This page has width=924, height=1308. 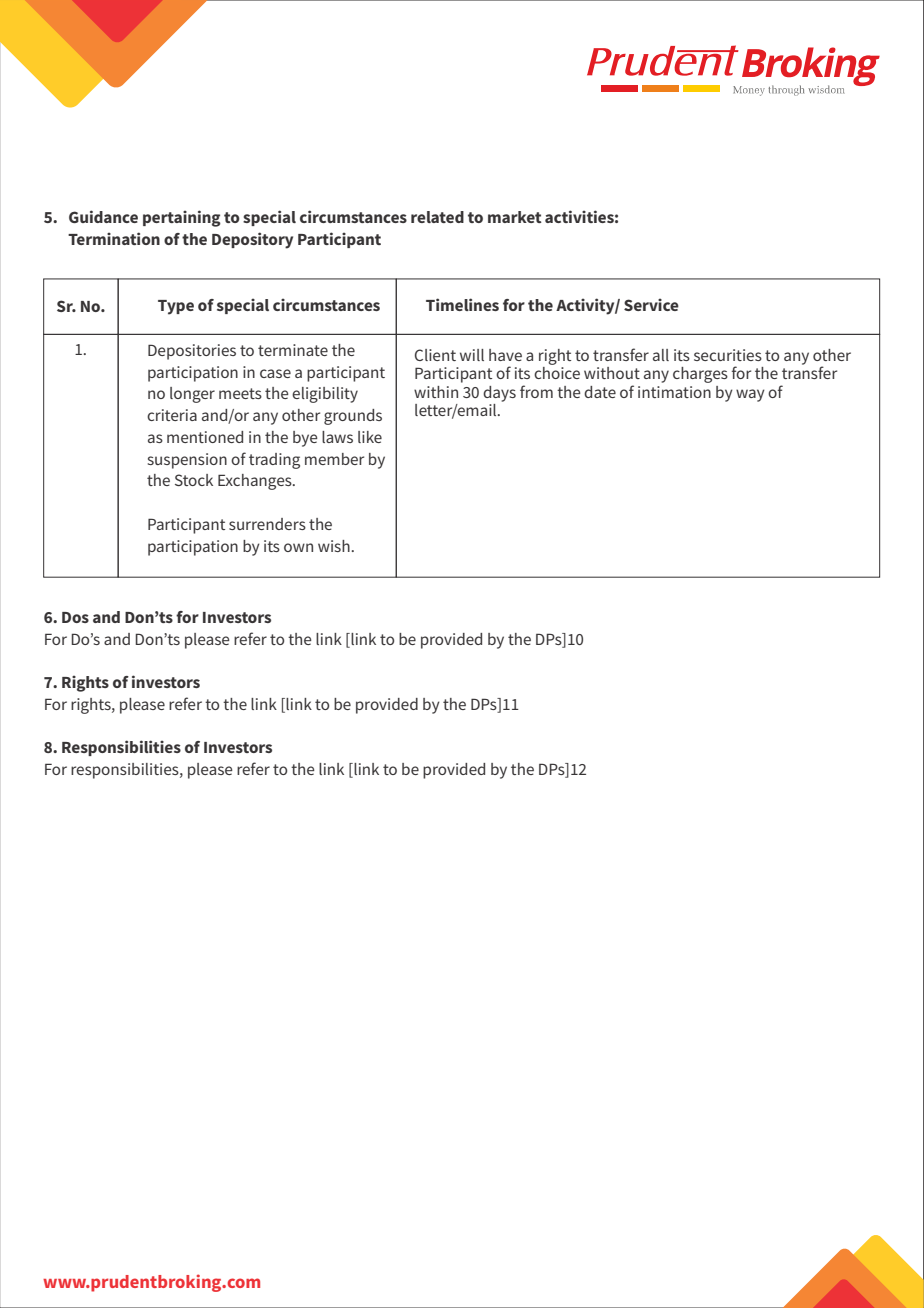 I want to click on pertaining, so click(x=182, y=218).
